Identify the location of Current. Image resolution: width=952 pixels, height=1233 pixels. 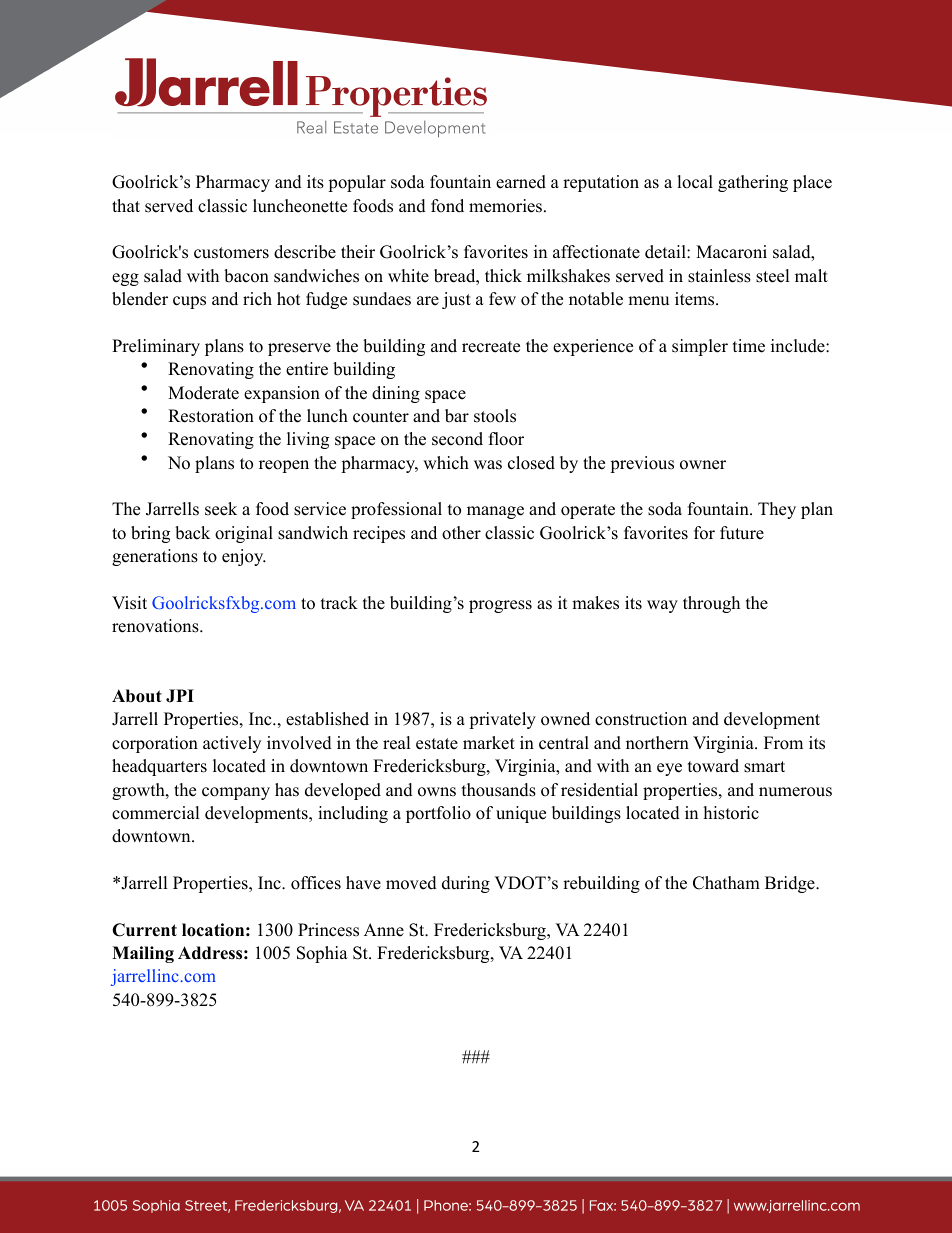
(144, 930).
